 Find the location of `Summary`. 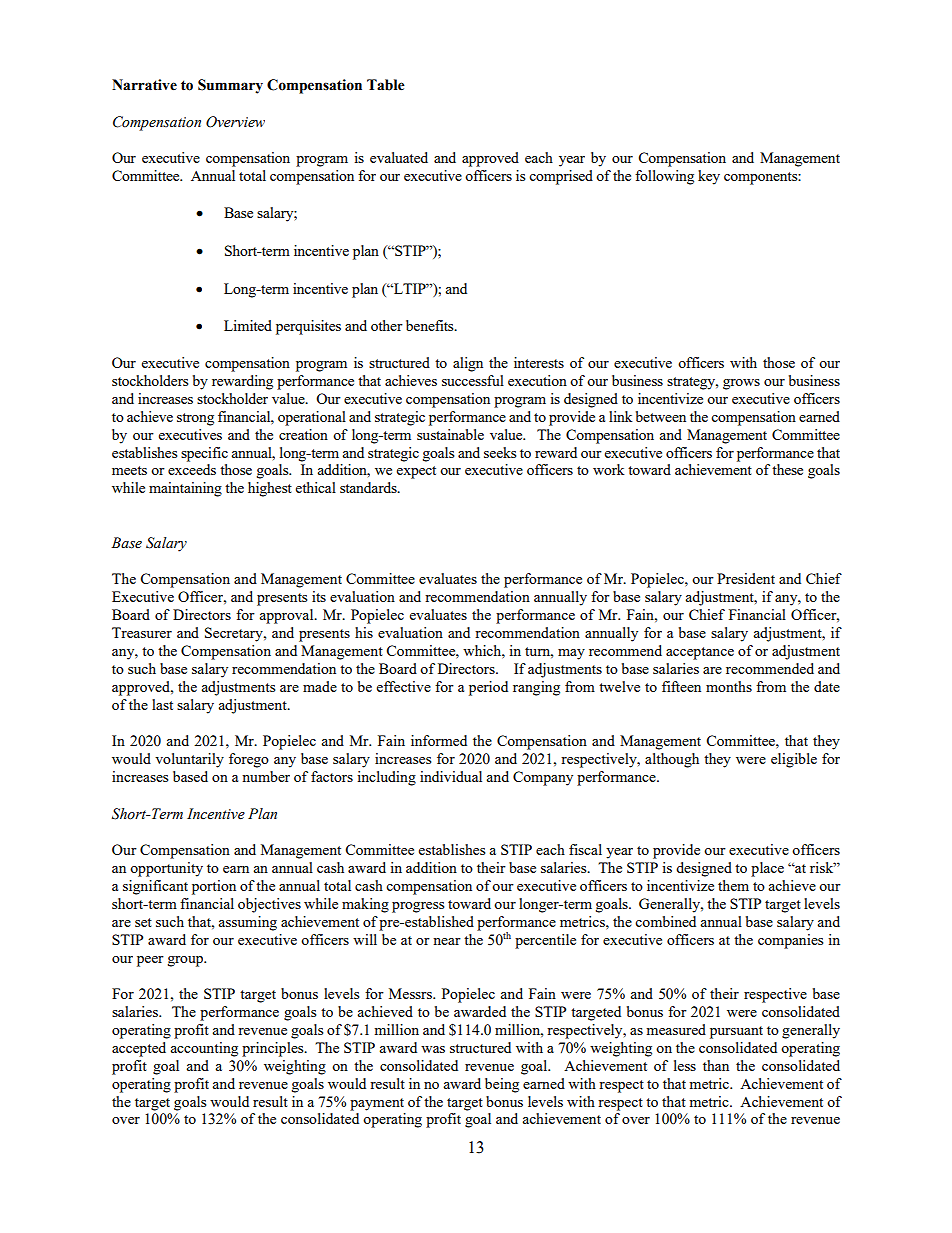

Summary is located at coordinates (230, 86).
